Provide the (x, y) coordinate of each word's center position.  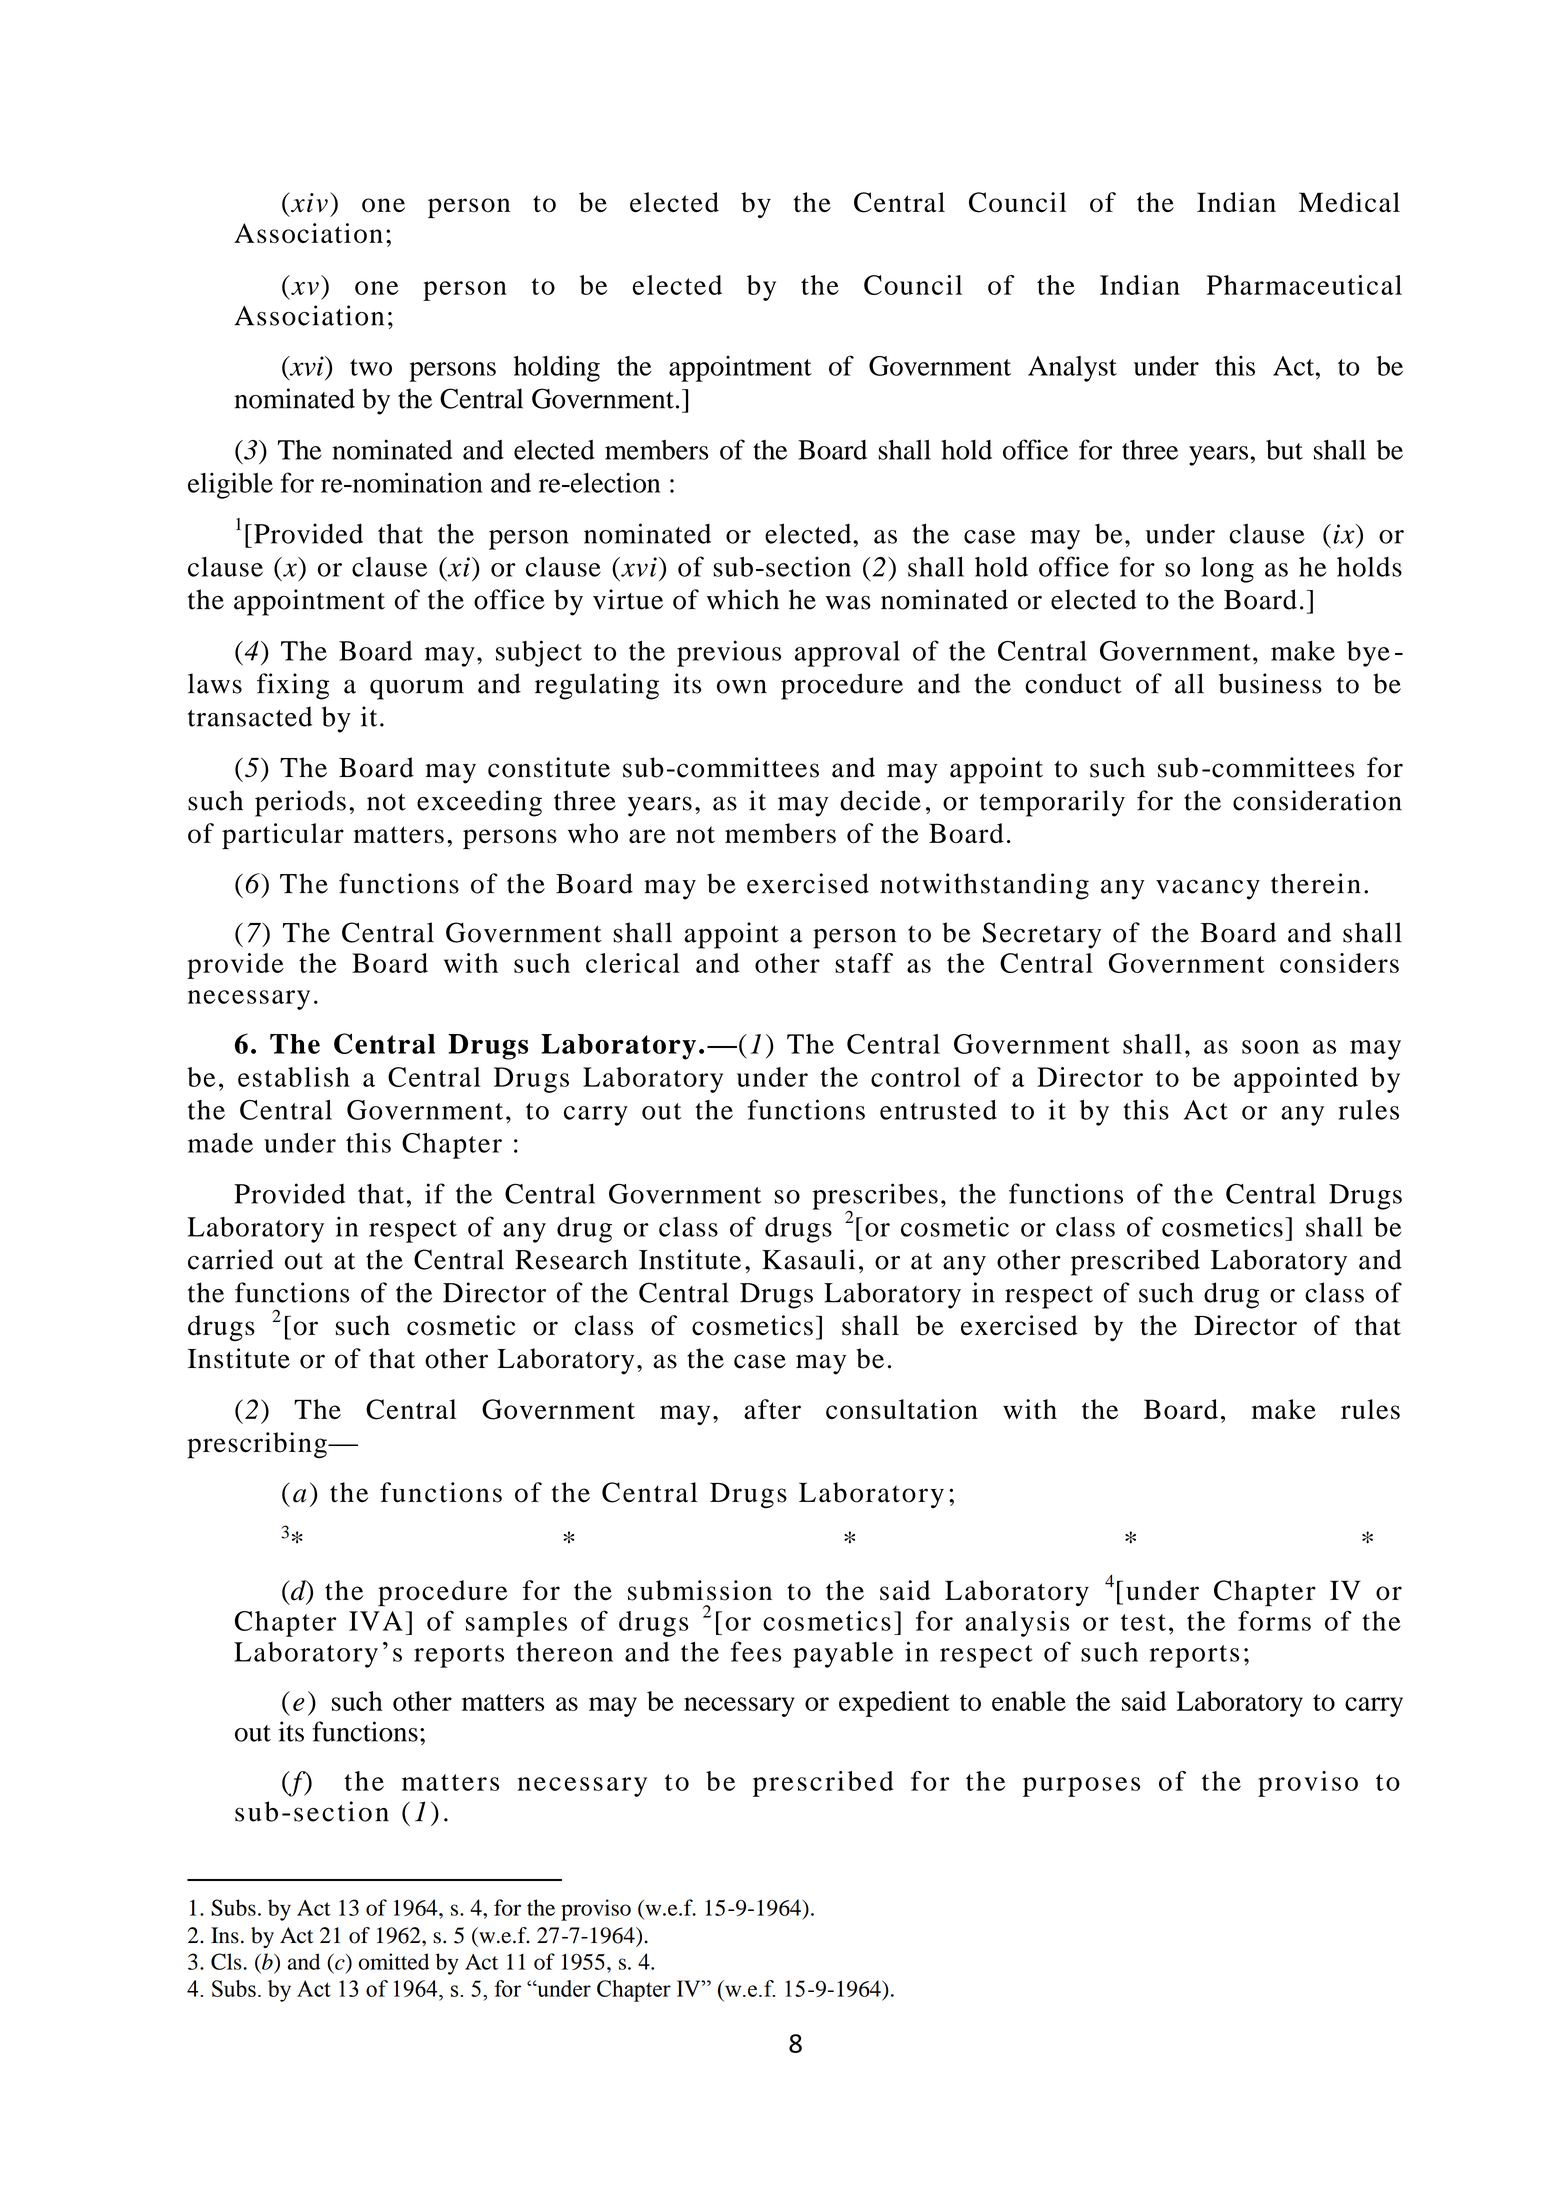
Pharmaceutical (1304, 285)
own (742, 686)
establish (294, 1077)
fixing (293, 686)
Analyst (1072, 369)
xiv (308, 202)
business (1270, 683)
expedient (894, 1704)
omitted (393, 1961)
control (915, 1077)
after (772, 1409)
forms (1274, 1620)
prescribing (258, 1445)
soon (1270, 1047)
